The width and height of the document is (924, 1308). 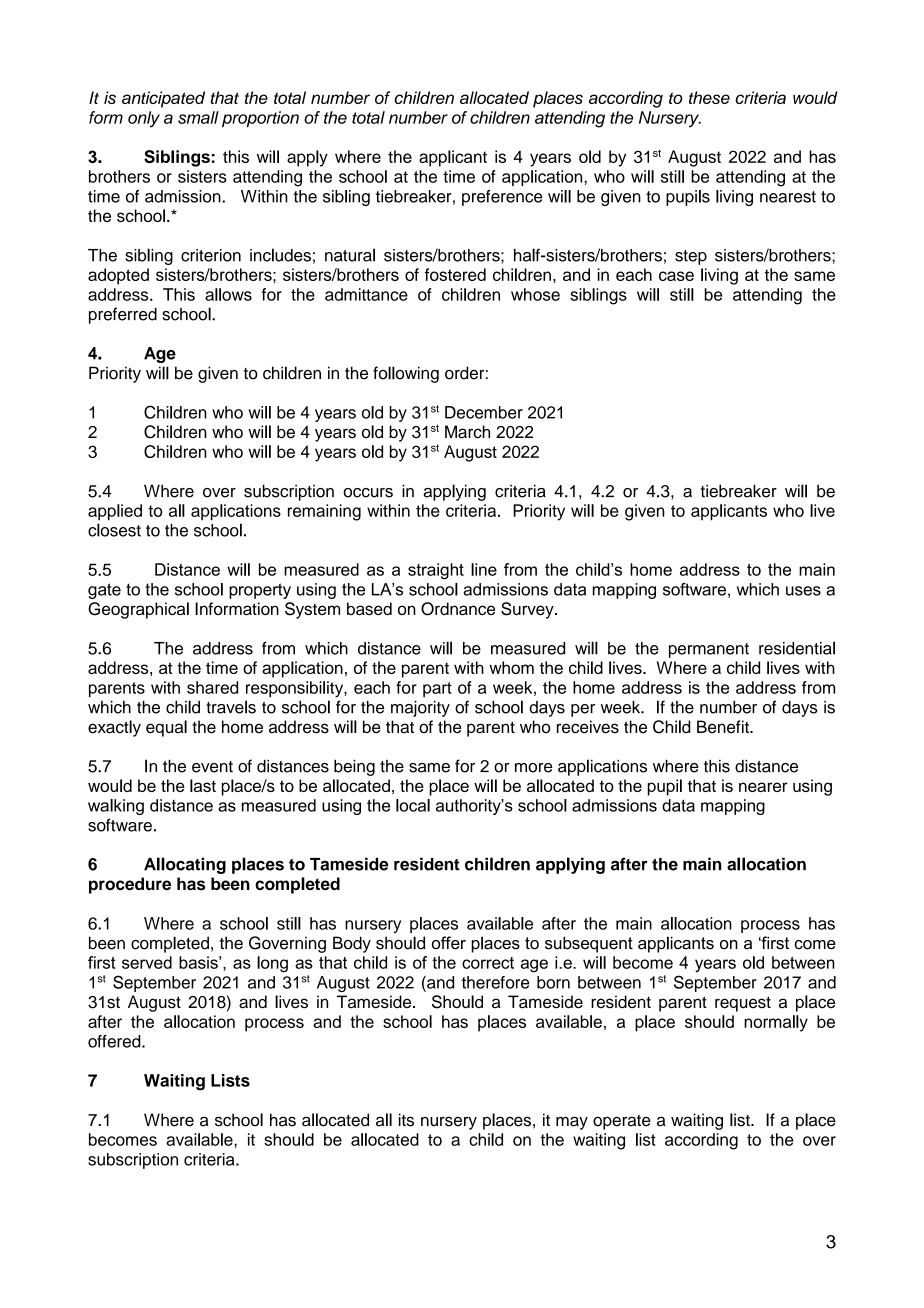 I want to click on following, so click(x=406, y=374).
